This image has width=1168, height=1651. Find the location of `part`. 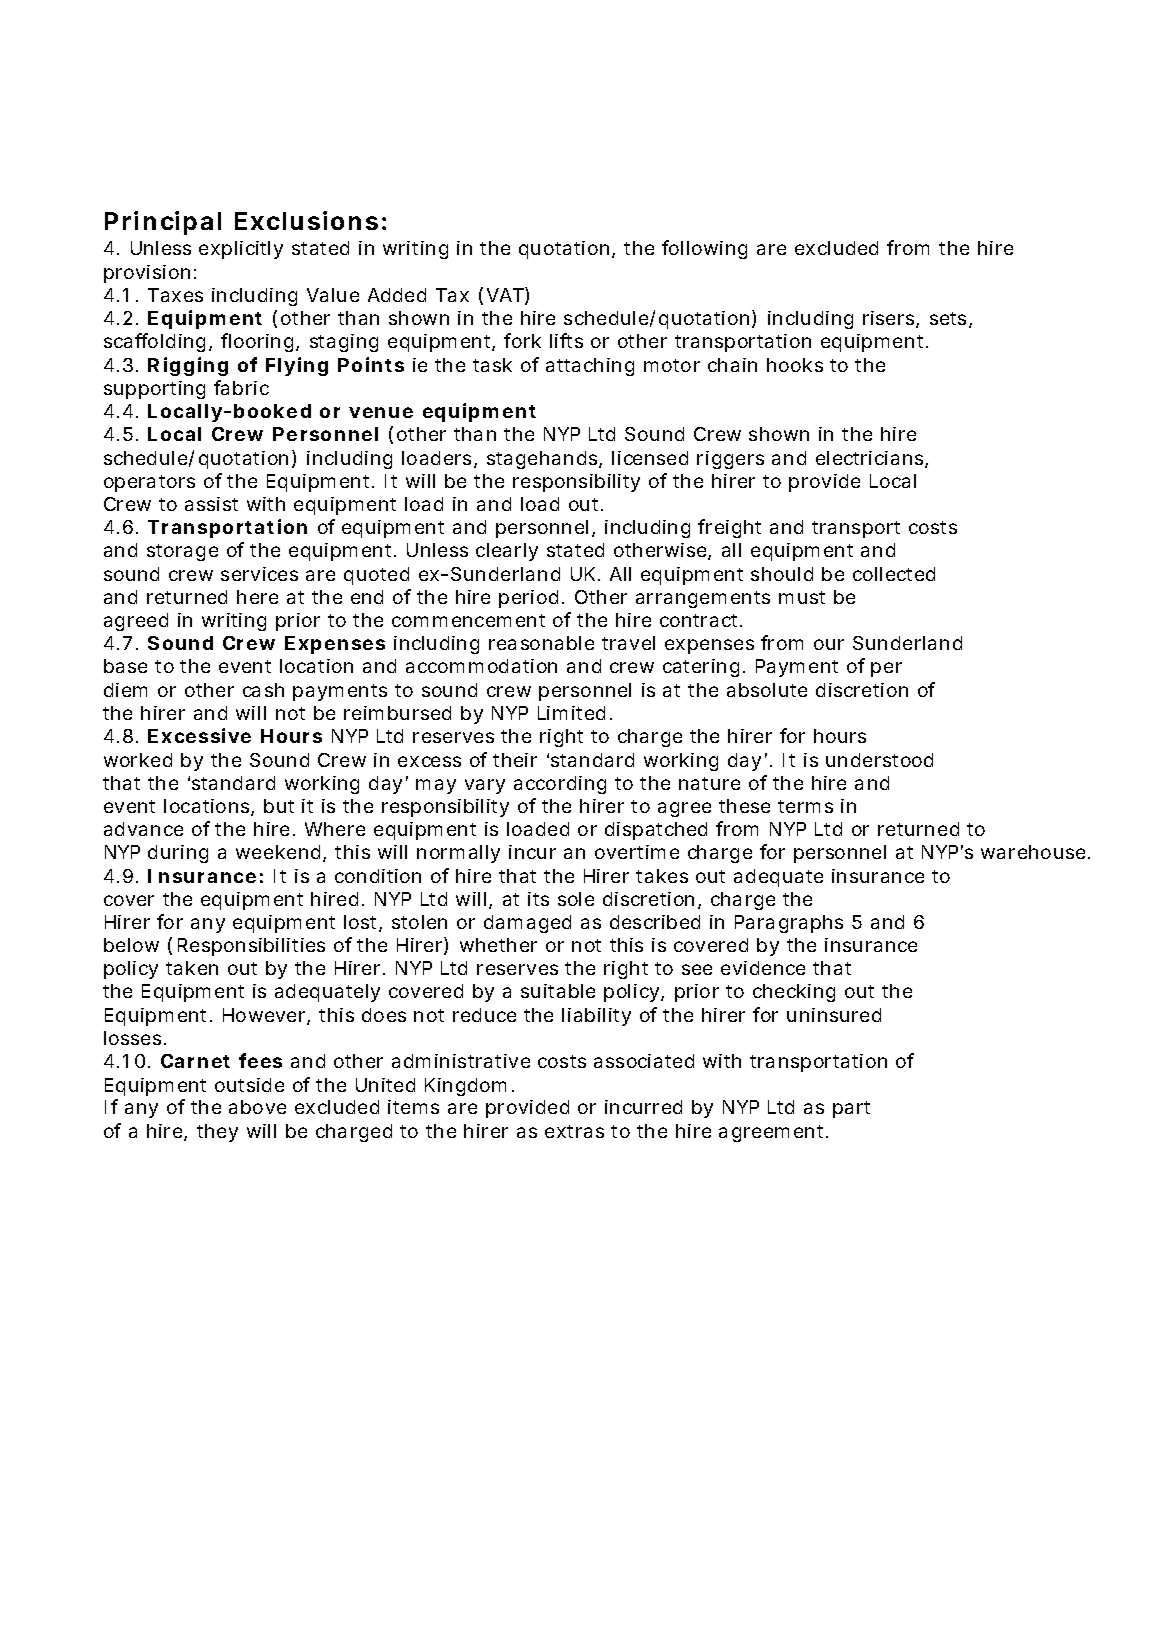

part is located at coordinates (851, 1109).
